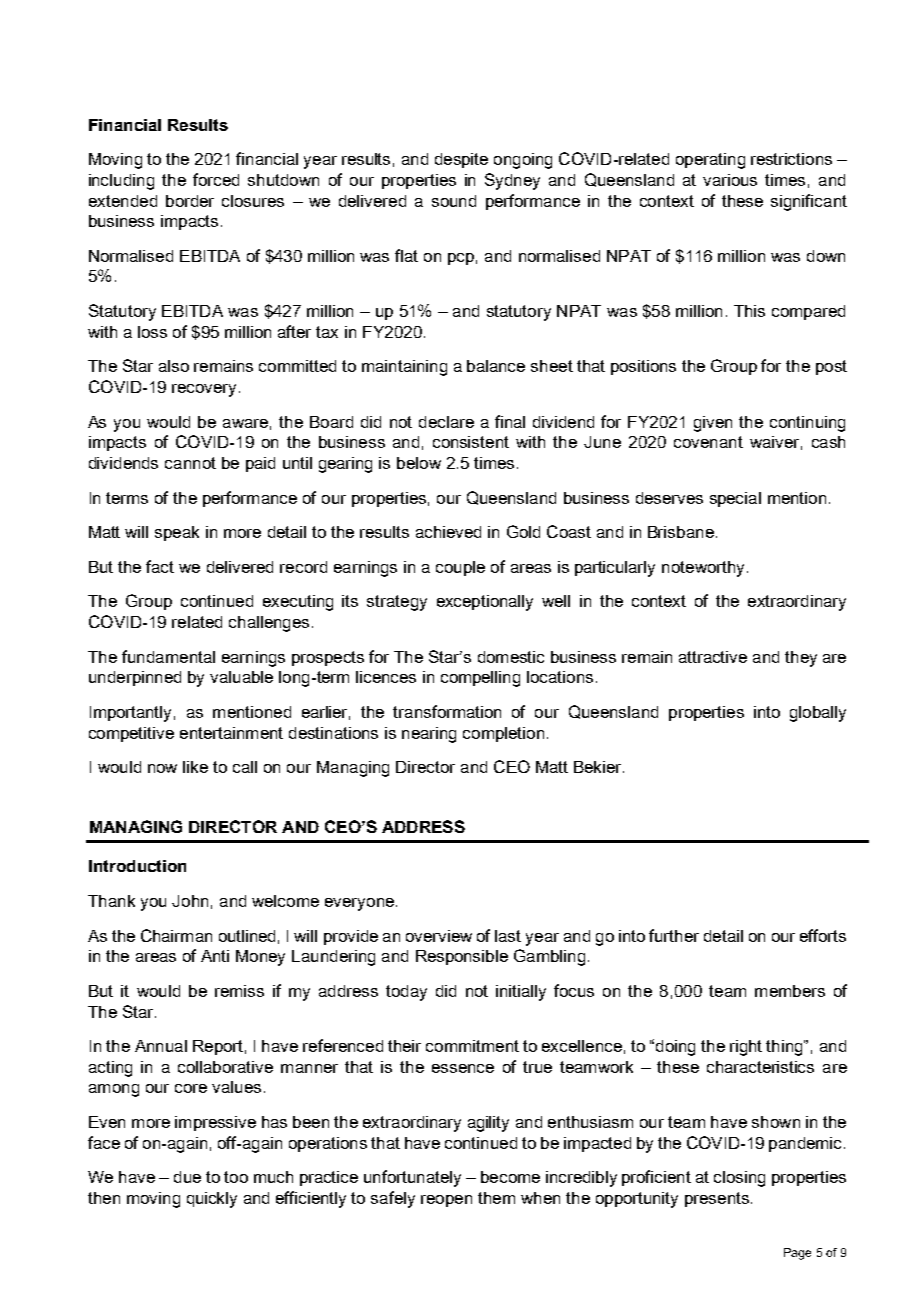  What do you see at coordinates (713, 424) in the page?
I see `given` at bounding box center [713, 424].
